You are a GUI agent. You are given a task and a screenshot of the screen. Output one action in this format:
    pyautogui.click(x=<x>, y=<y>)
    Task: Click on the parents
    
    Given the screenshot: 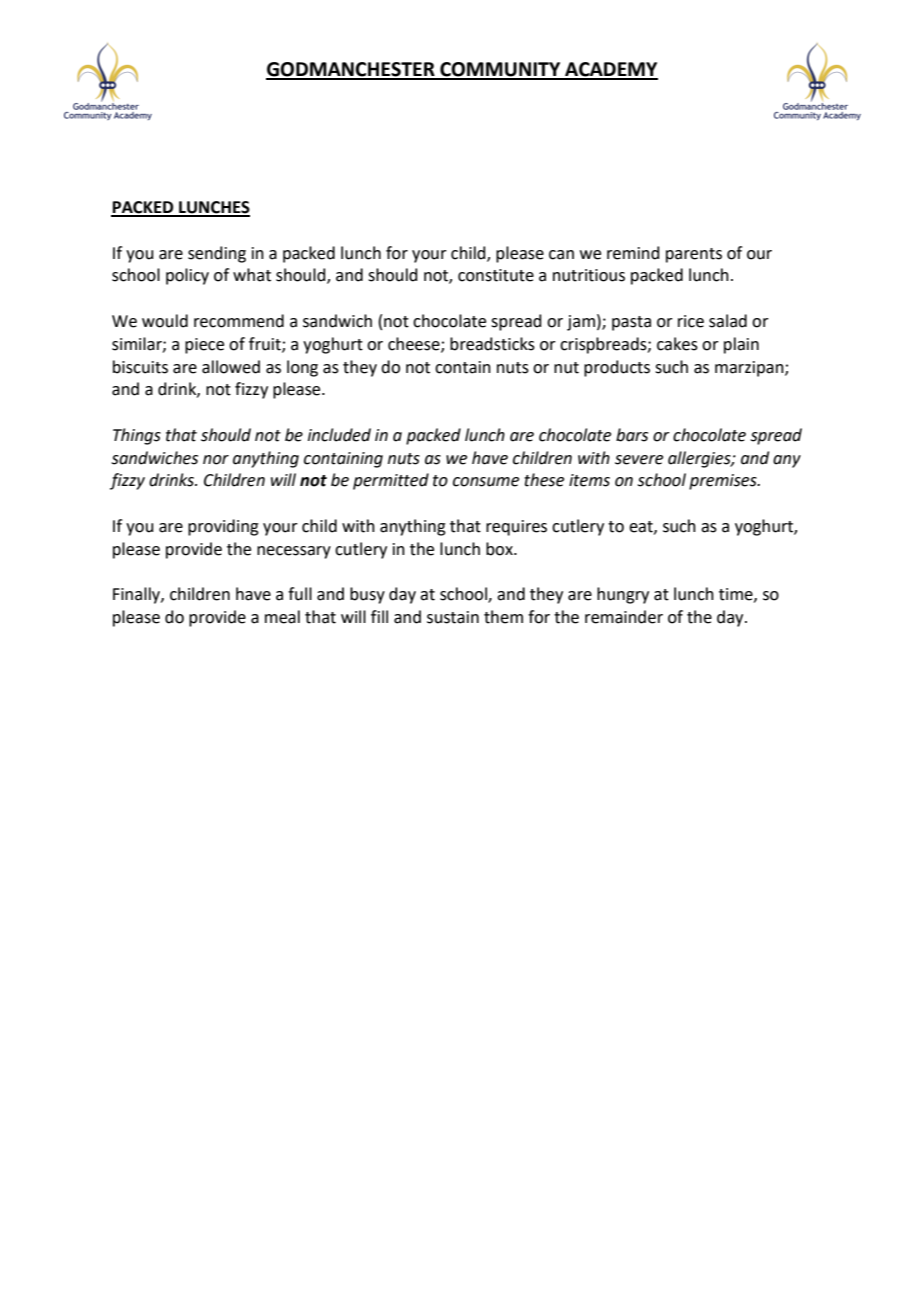 What is the action you would take?
    pyautogui.click(x=694, y=255)
